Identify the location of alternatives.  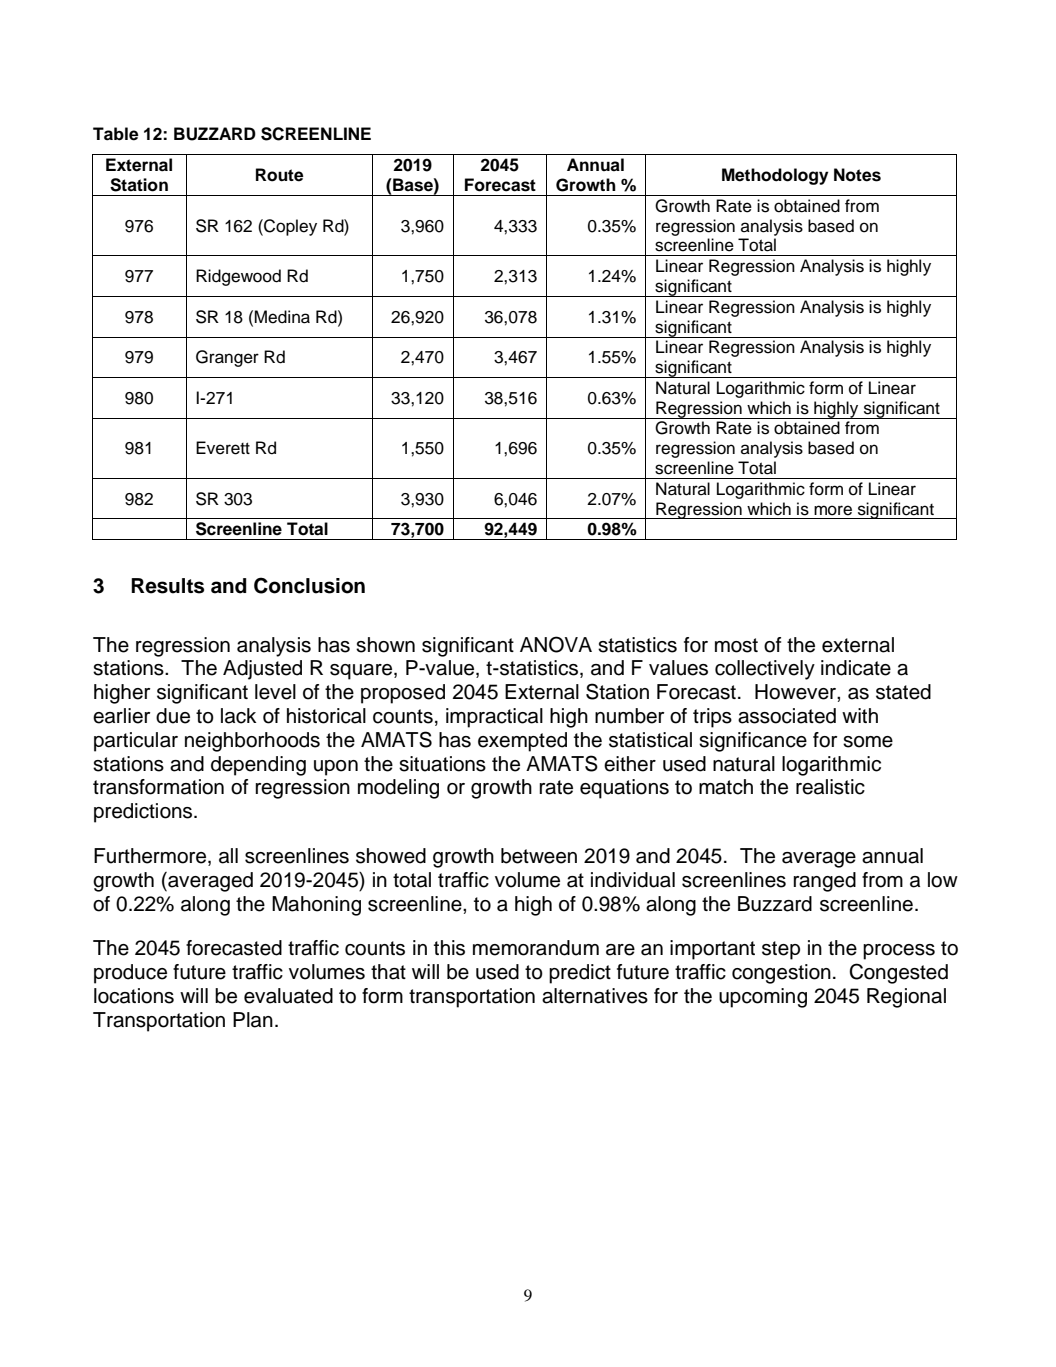
(595, 996).
